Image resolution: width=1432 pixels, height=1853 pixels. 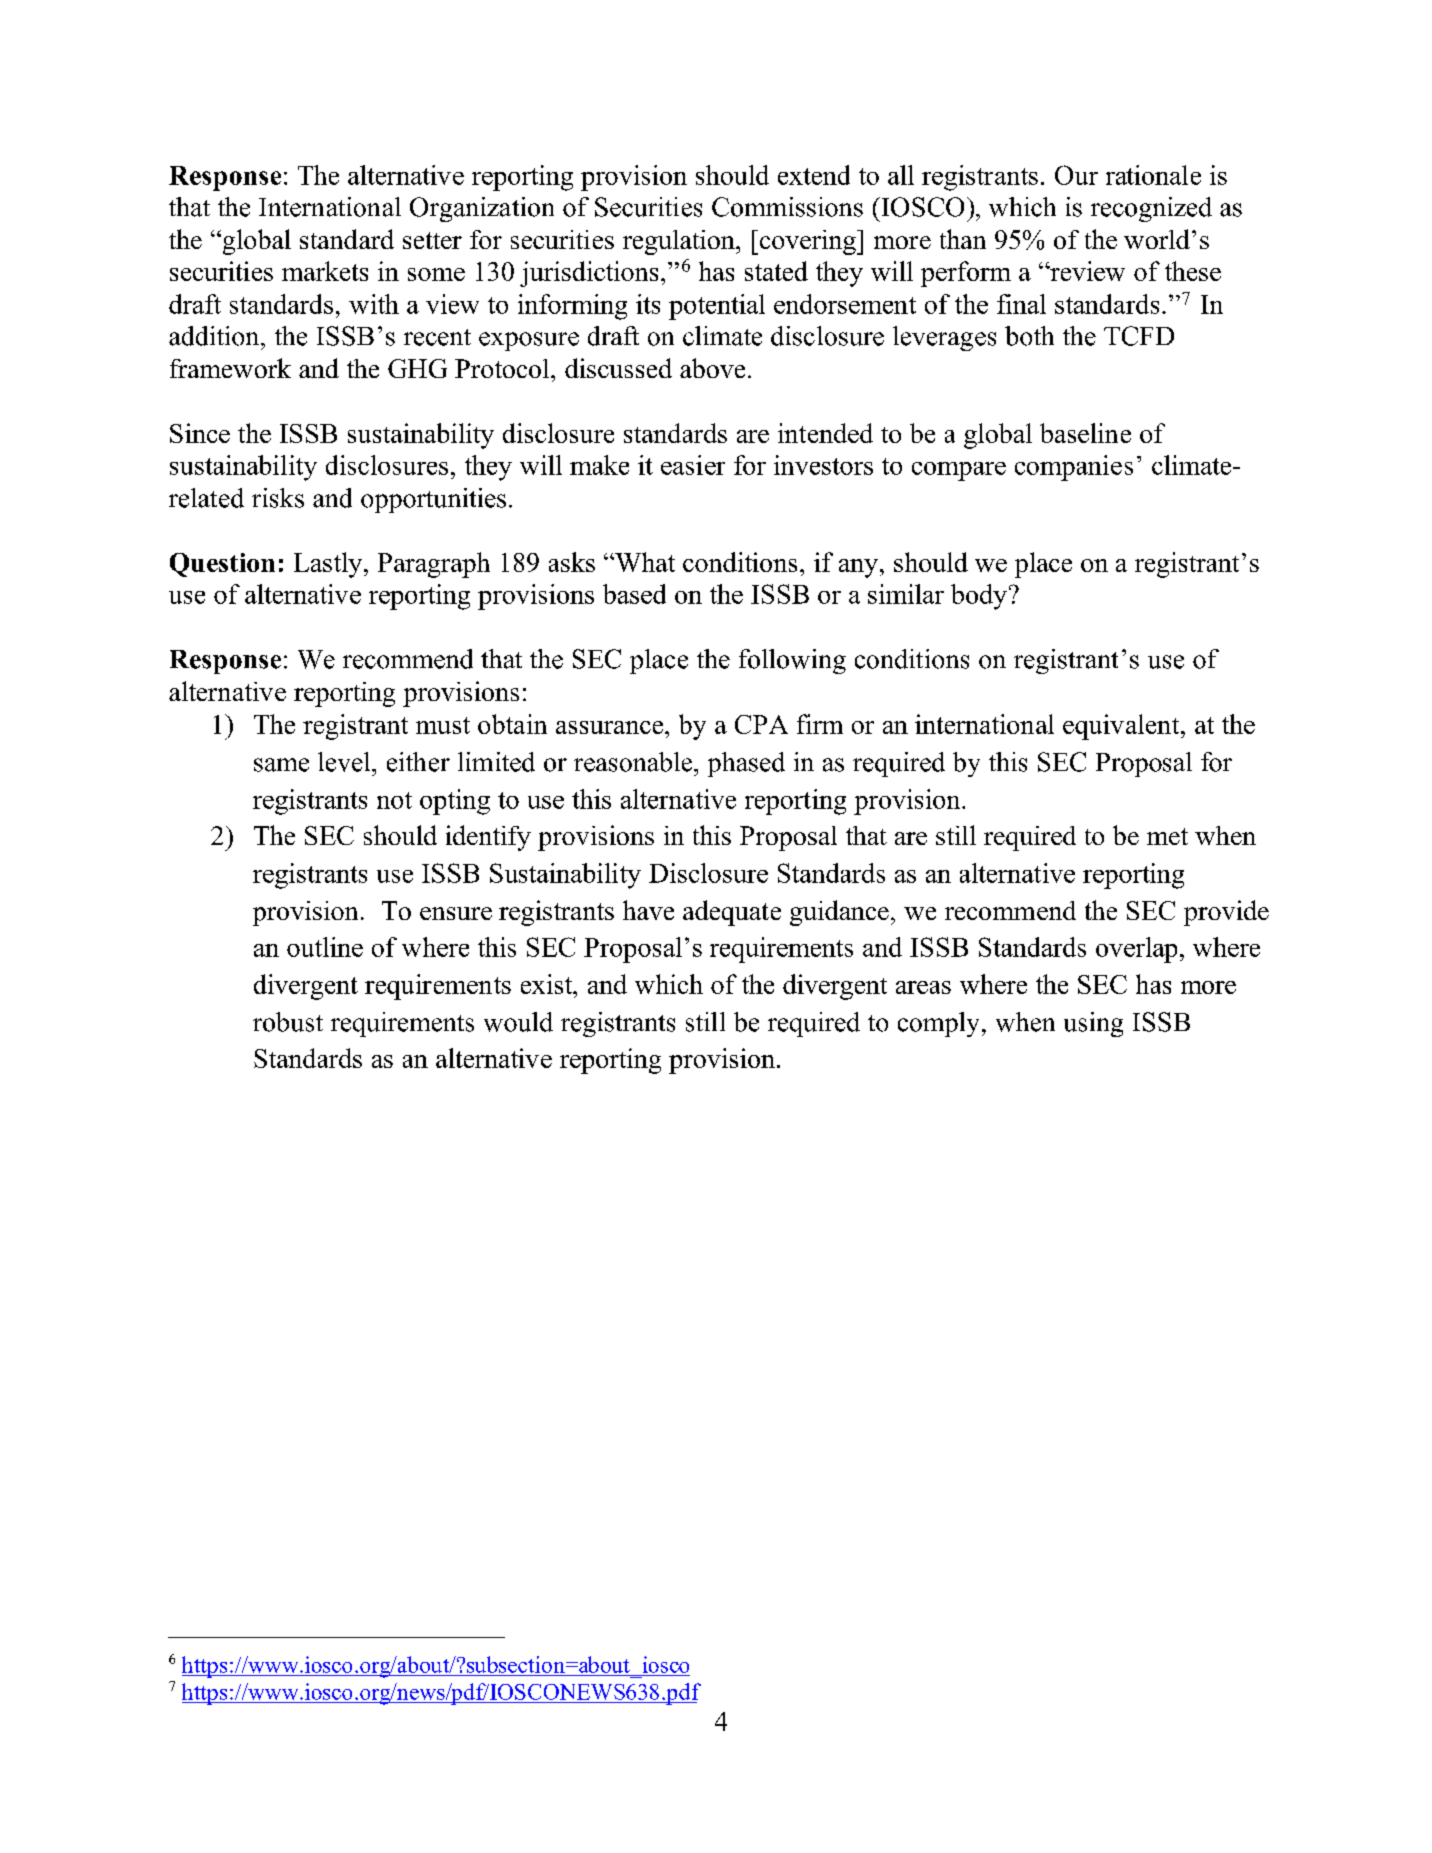 What do you see at coordinates (634, 594) in the screenshot?
I see `based` at bounding box center [634, 594].
